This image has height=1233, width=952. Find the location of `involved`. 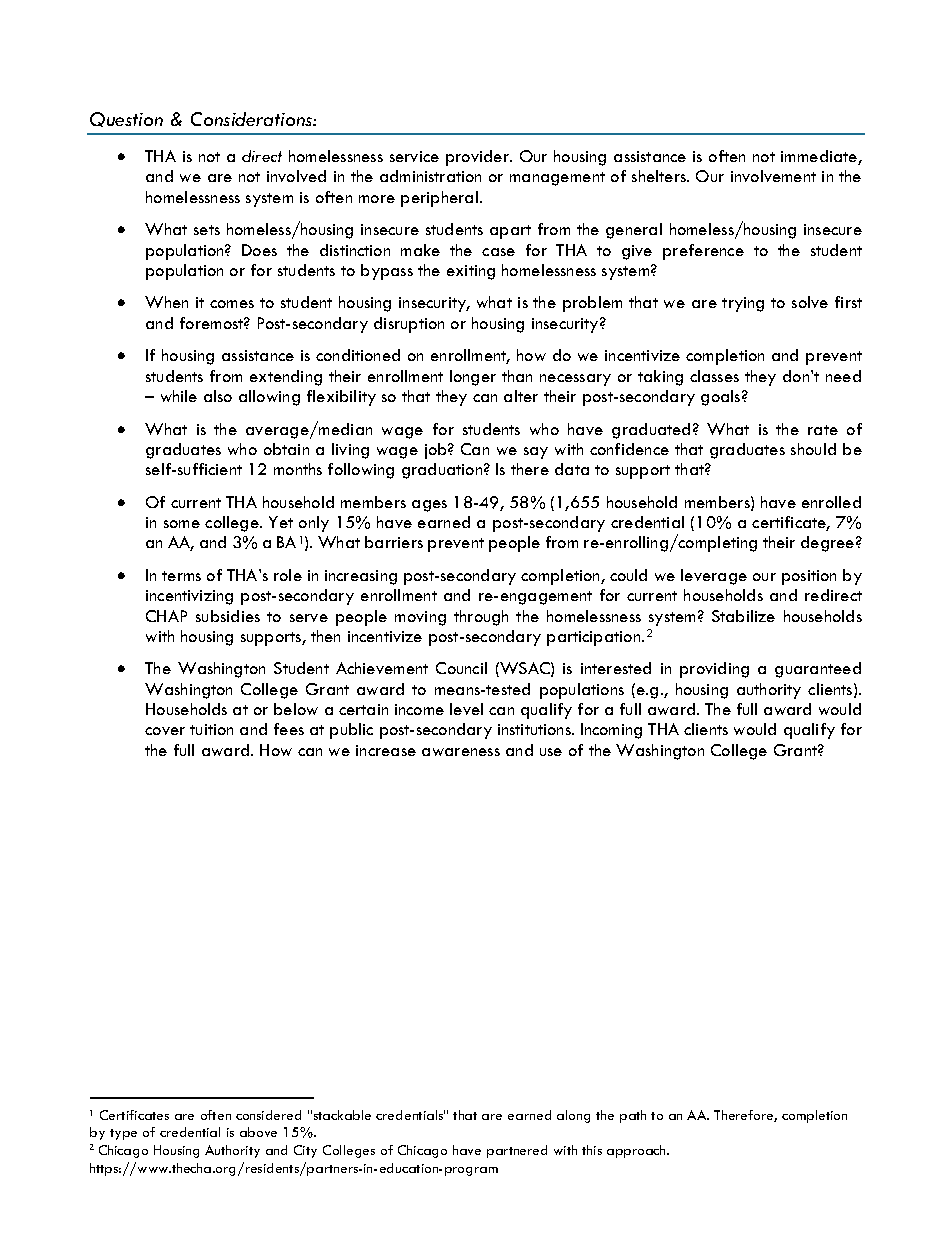

involved is located at coordinates (296, 176).
